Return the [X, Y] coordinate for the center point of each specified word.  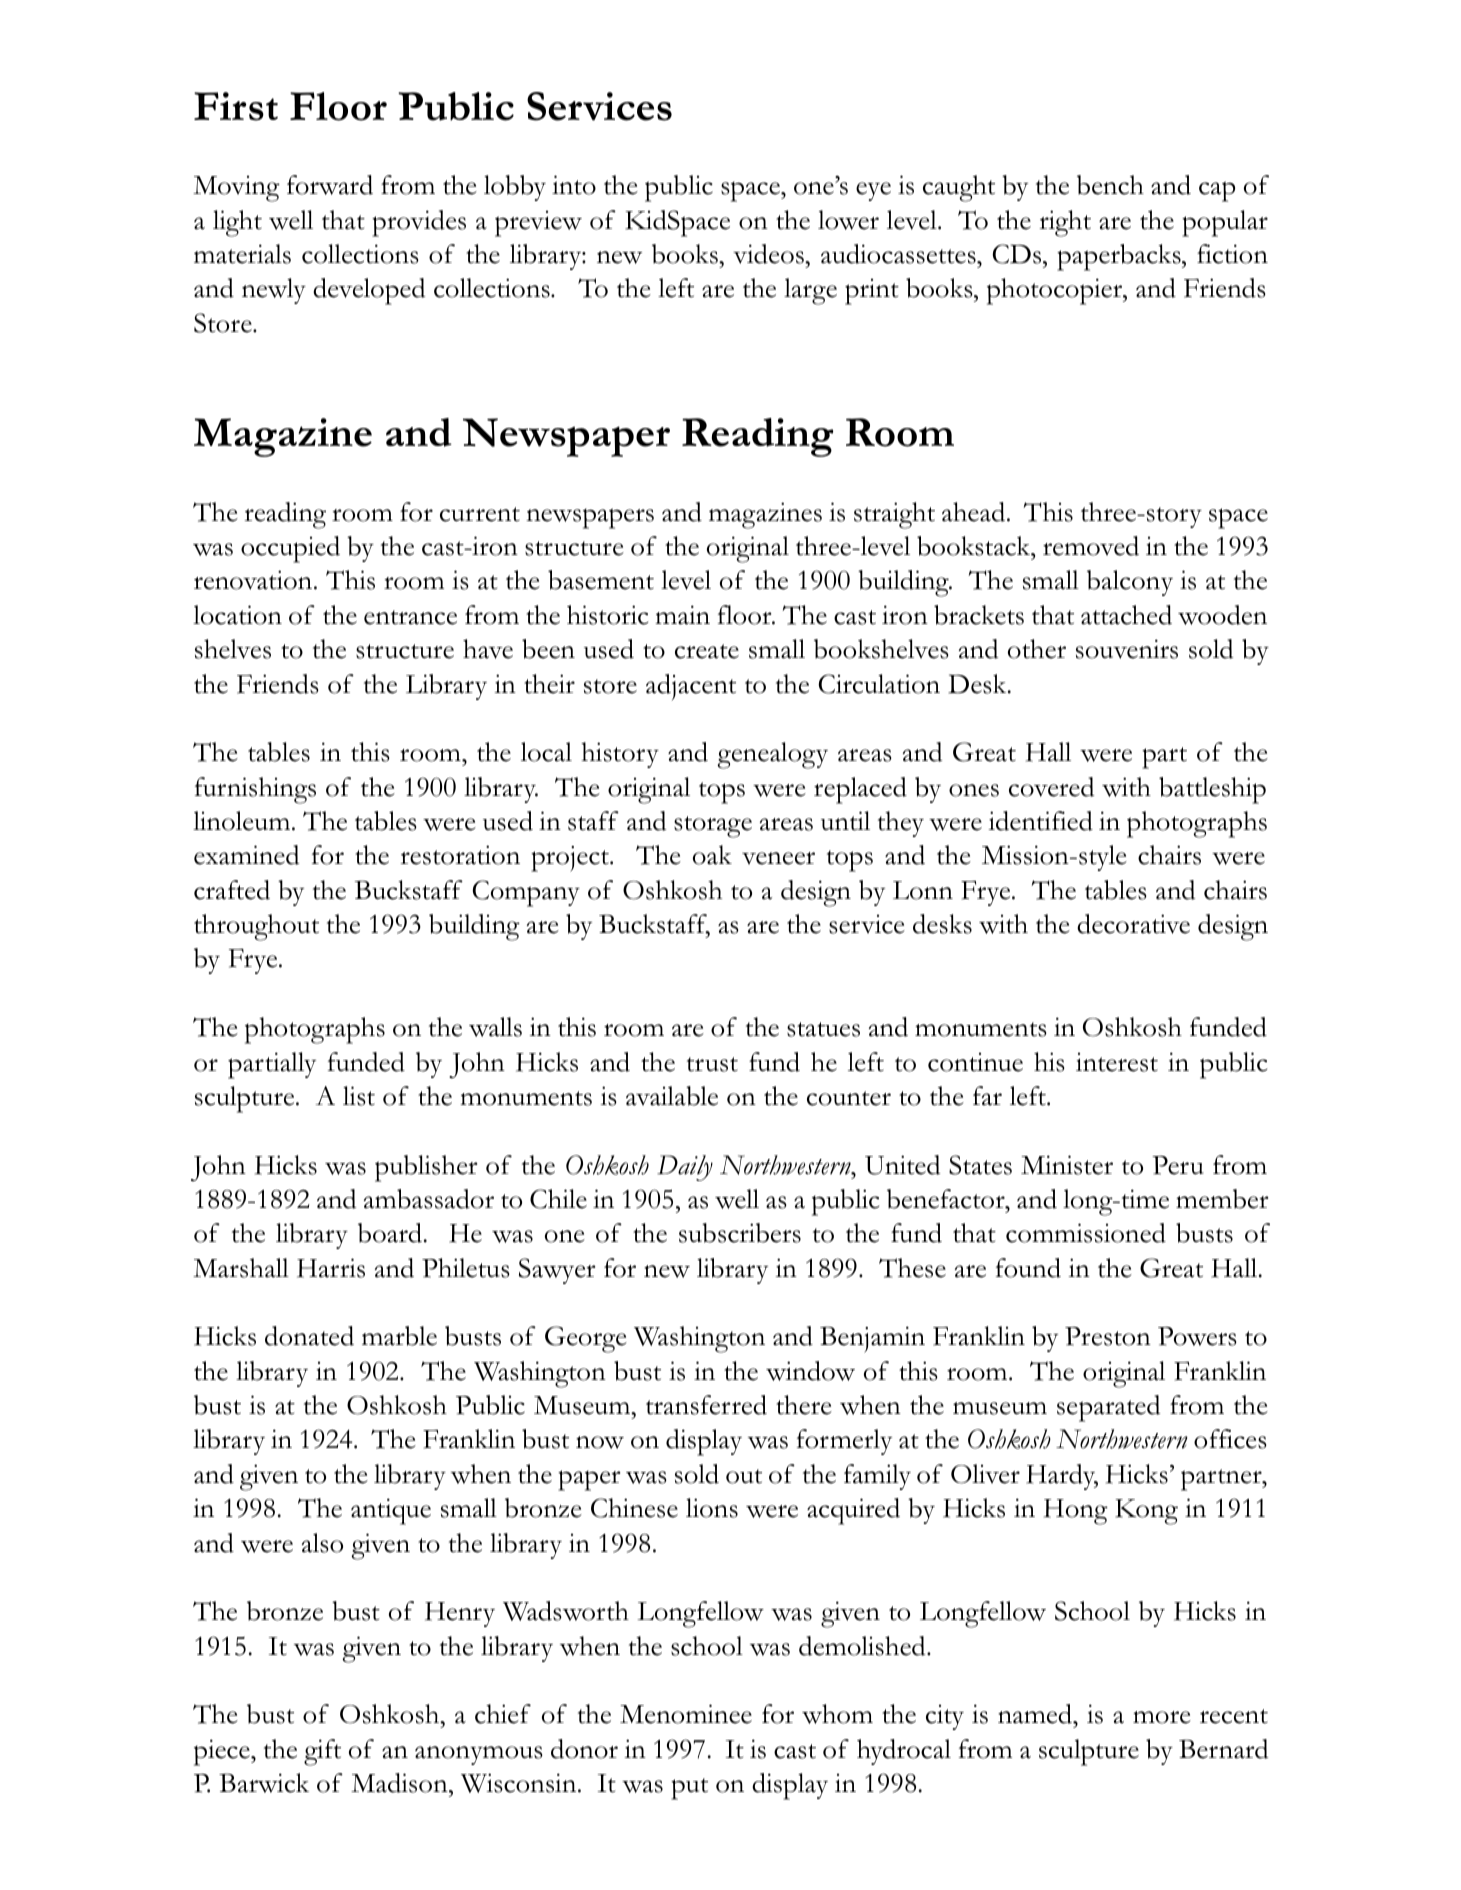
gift [322, 1752]
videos [769, 254]
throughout [256, 927]
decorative [1133, 924]
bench [1110, 185]
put [689, 1789]
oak [712, 855]
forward [330, 185]
